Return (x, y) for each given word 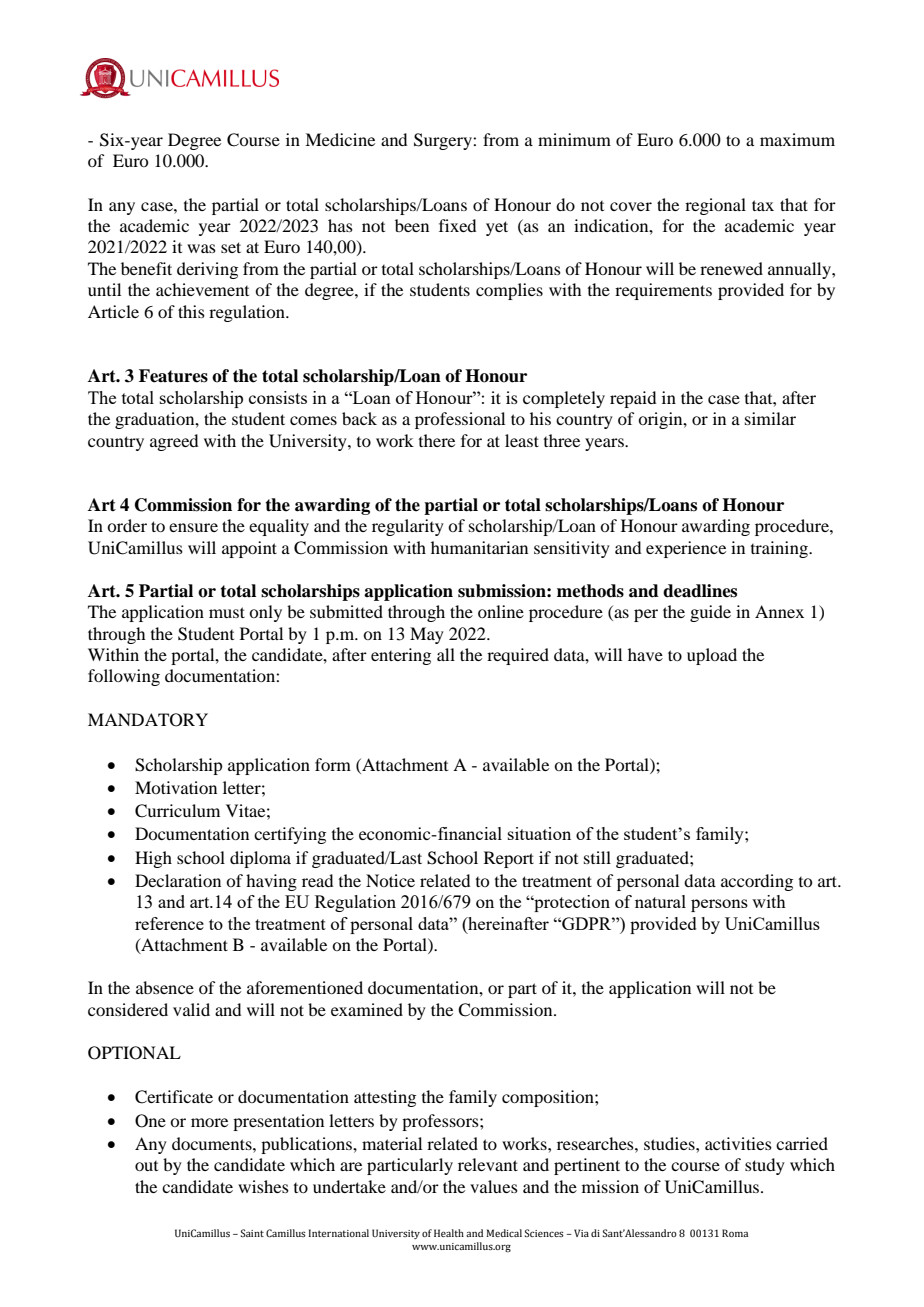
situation (539, 833)
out (146, 1166)
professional (460, 420)
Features (173, 376)
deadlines (700, 591)
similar (770, 418)
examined (367, 1009)
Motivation (176, 787)
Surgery (444, 141)
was (201, 248)
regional (715, 206)
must (227, 612)
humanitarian (479, 547)
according (757, 882)
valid (191, 1009)
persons (719, 905)
